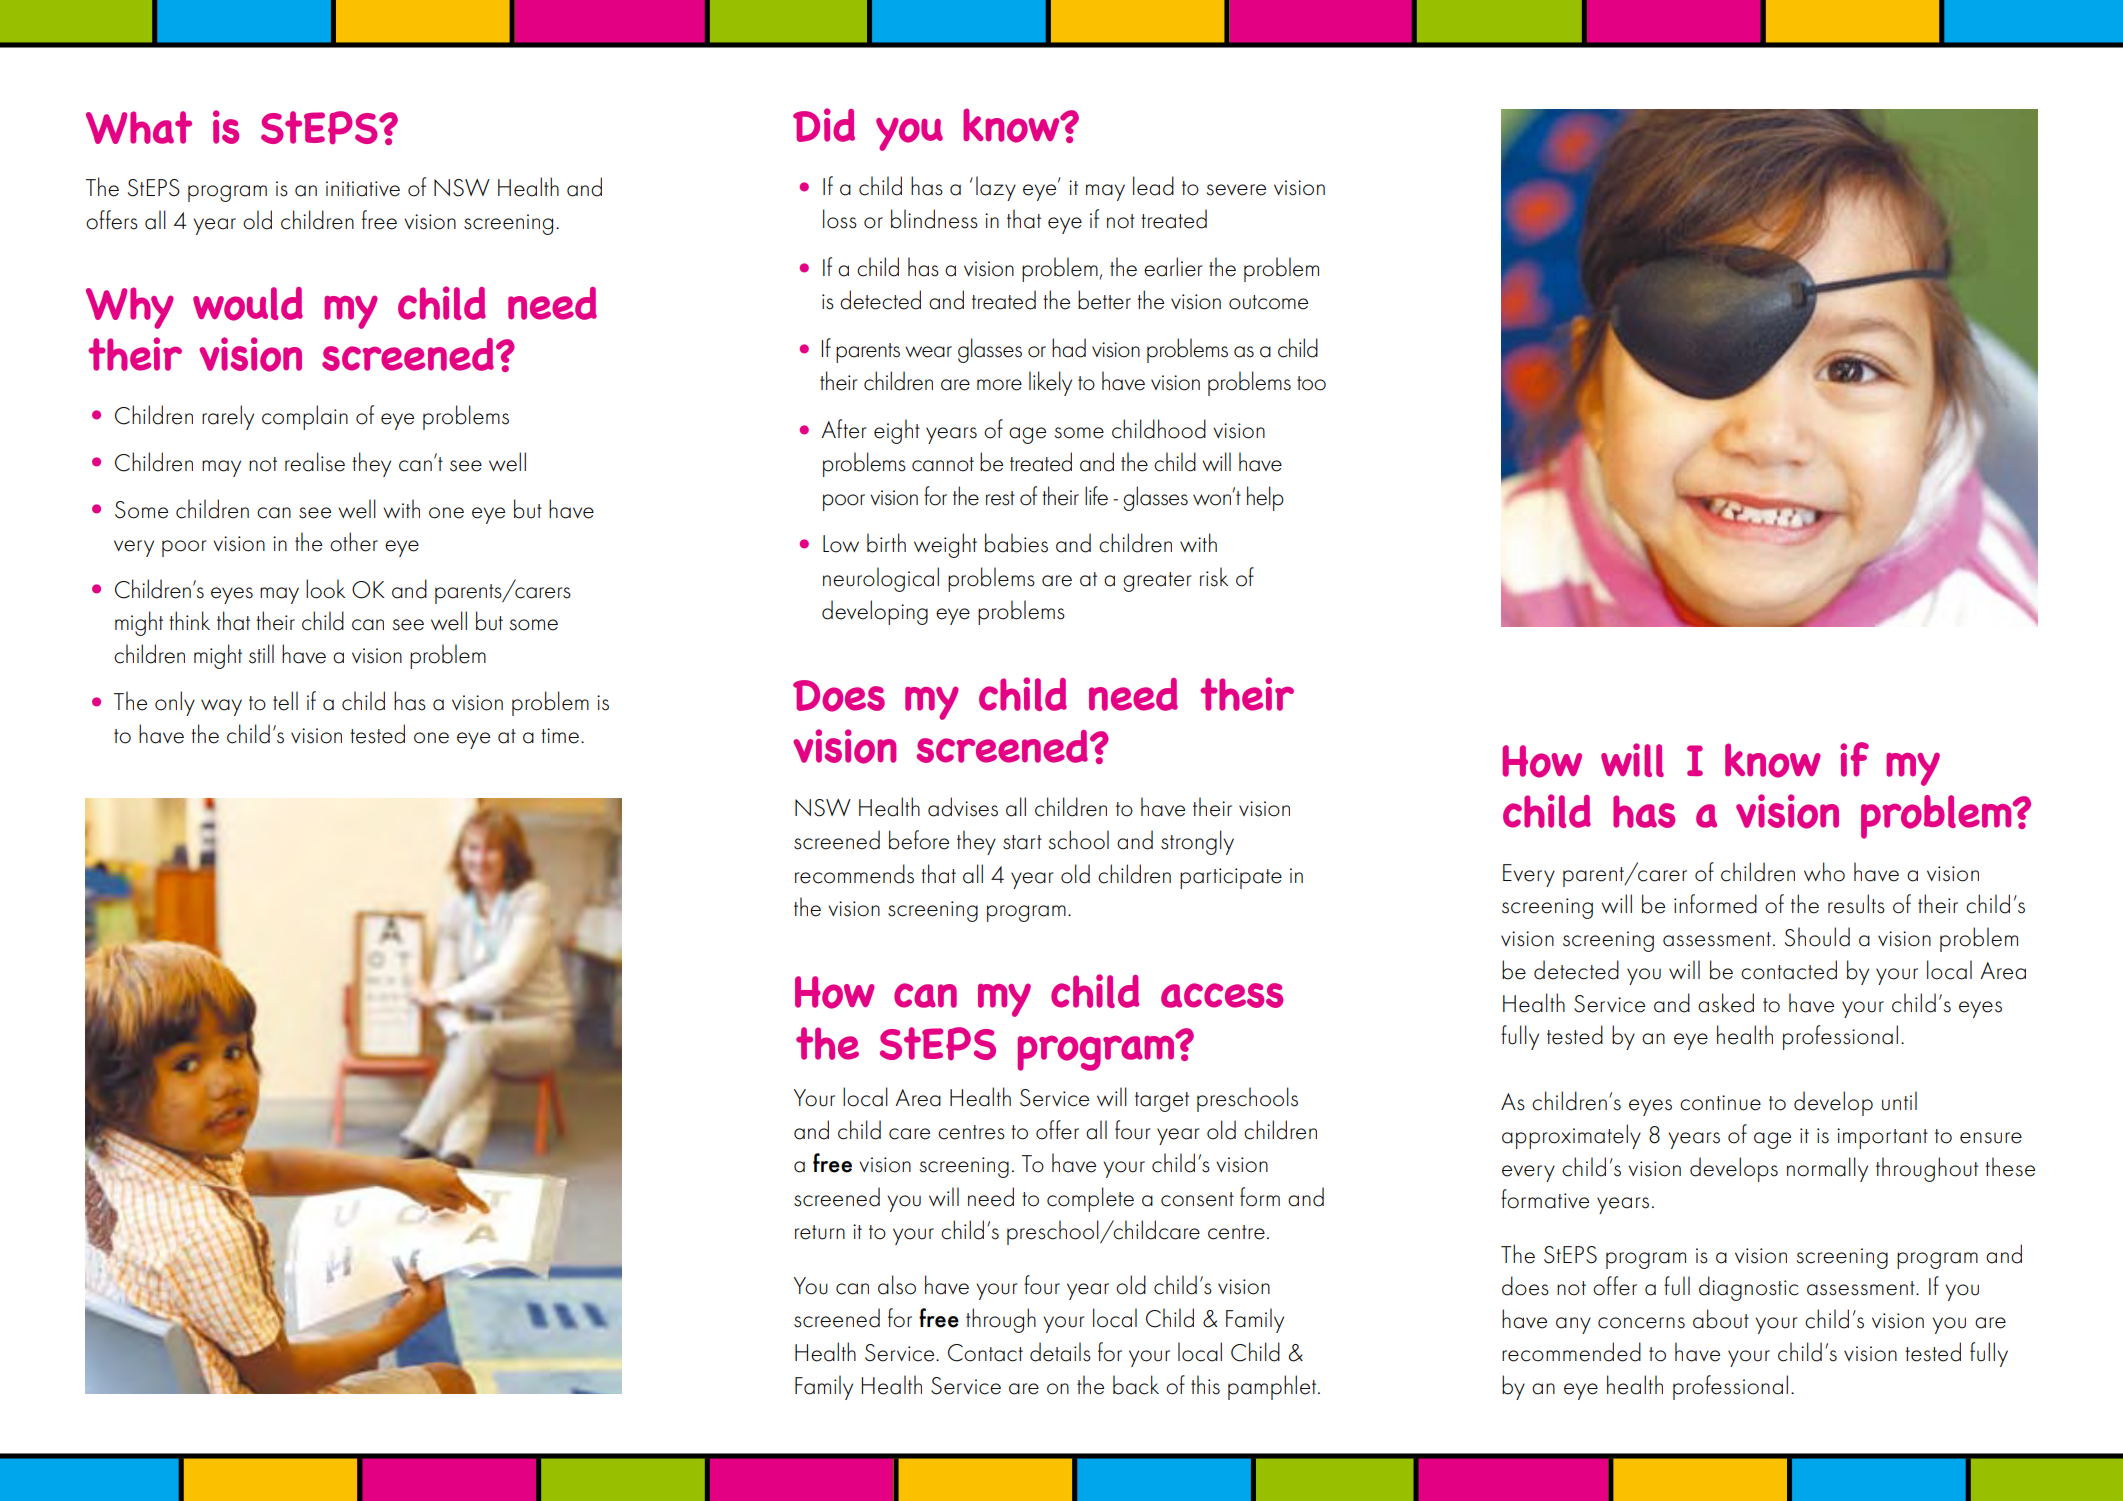  Describe the element at coordinates (363, 189) in the screenshot. I see `initiative` at that location.
